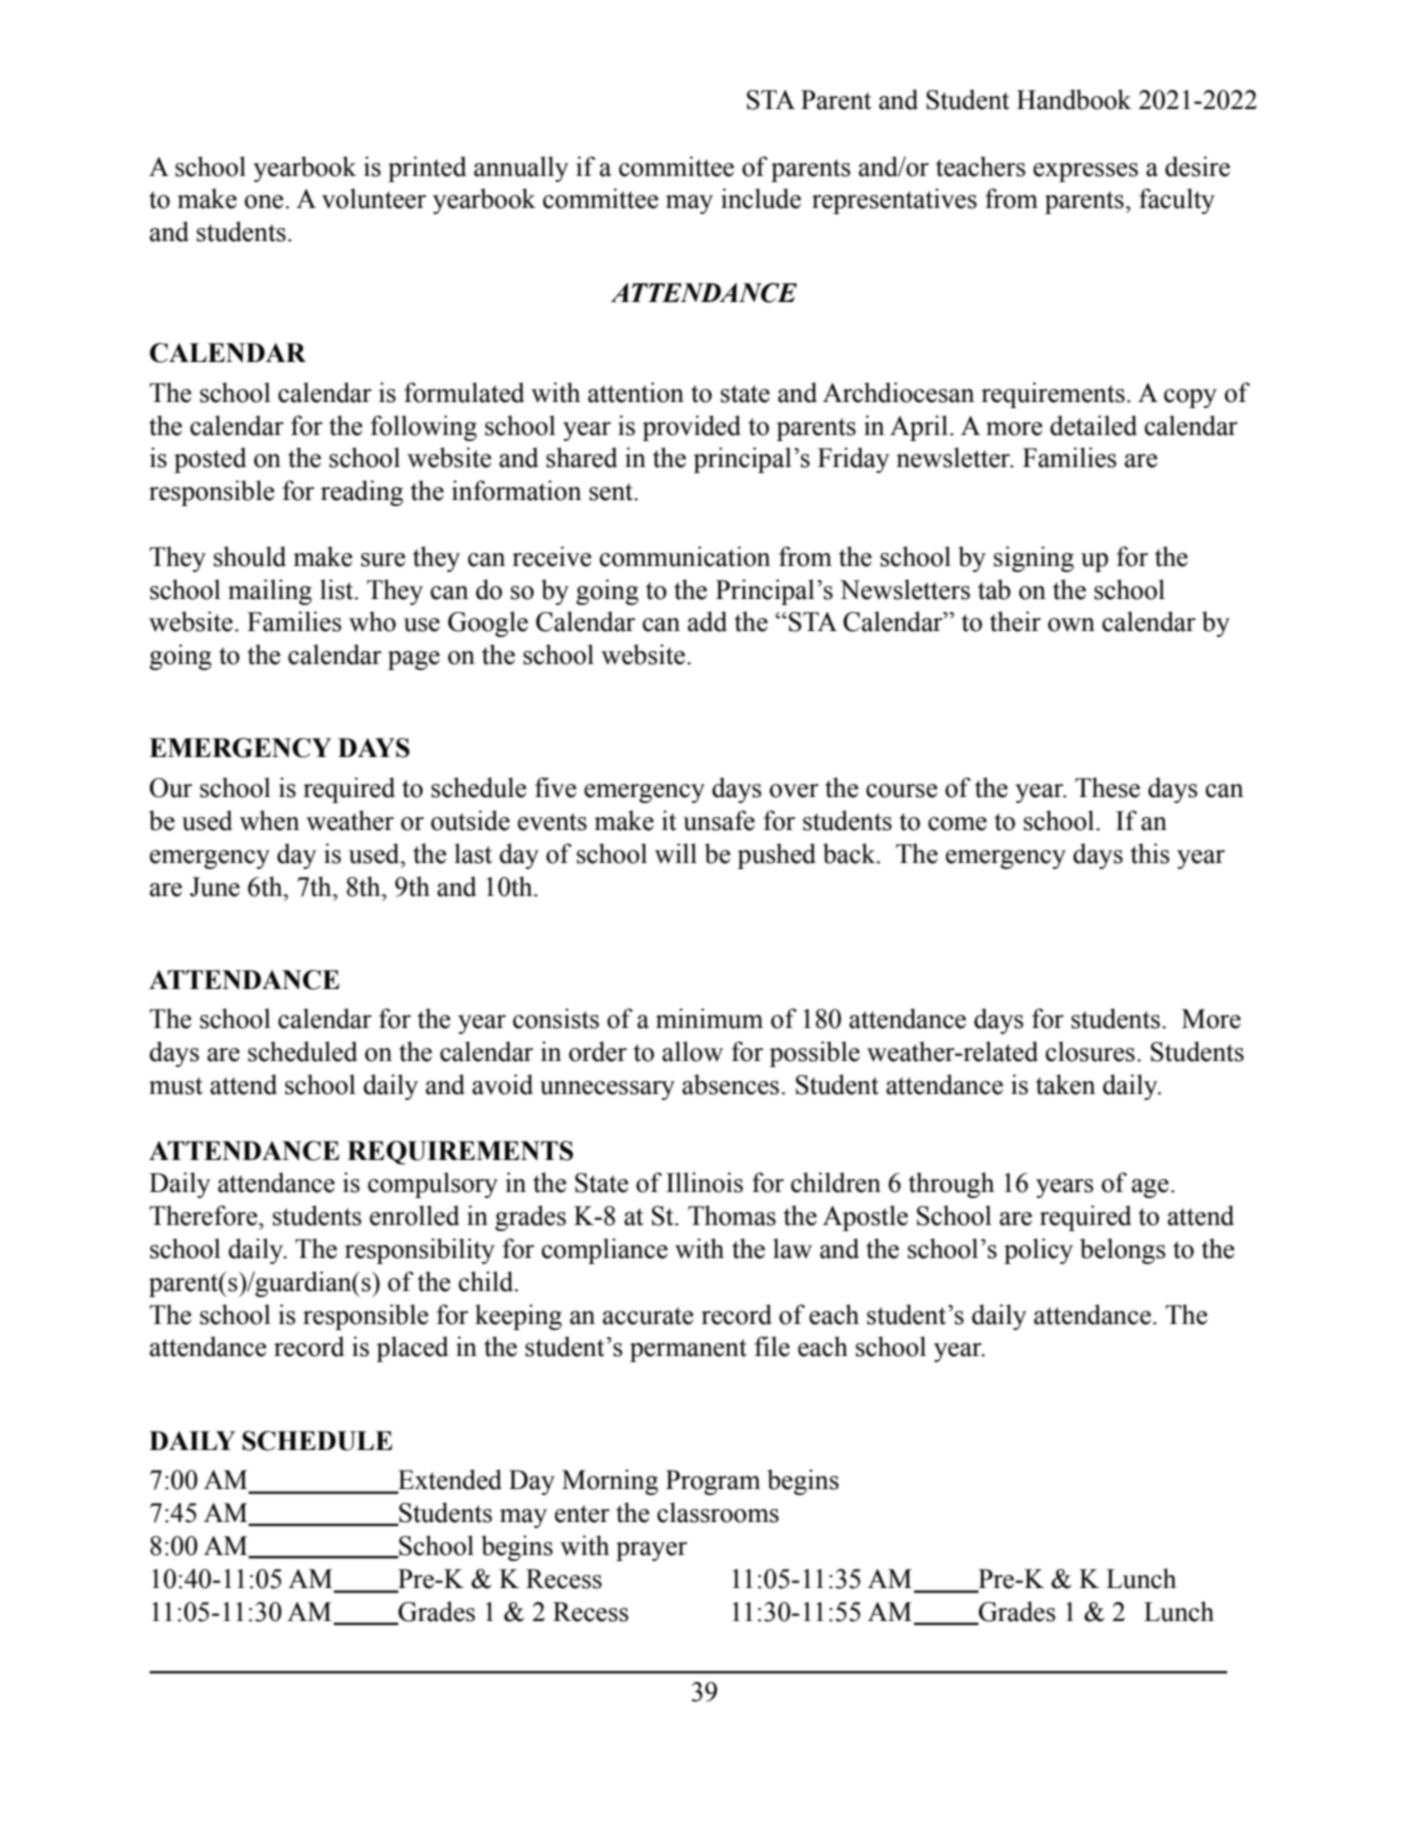 This page has height=1823, width=1409. What do you see at coordinates (1093, 425) in the page?
I see `detailed` at bounding box center [1093, 425].
